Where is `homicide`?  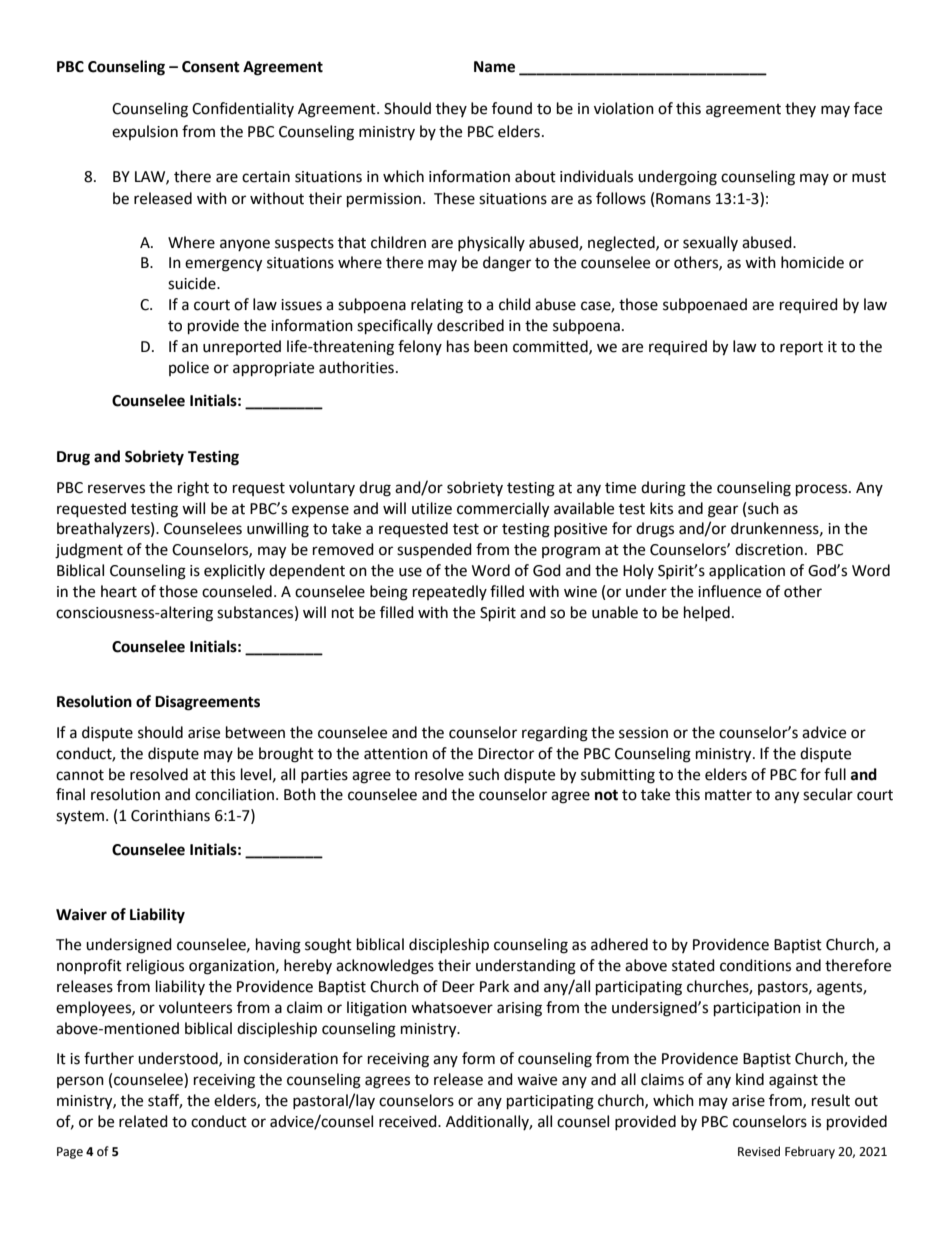
homicide is located at coordinates (812, 262).
